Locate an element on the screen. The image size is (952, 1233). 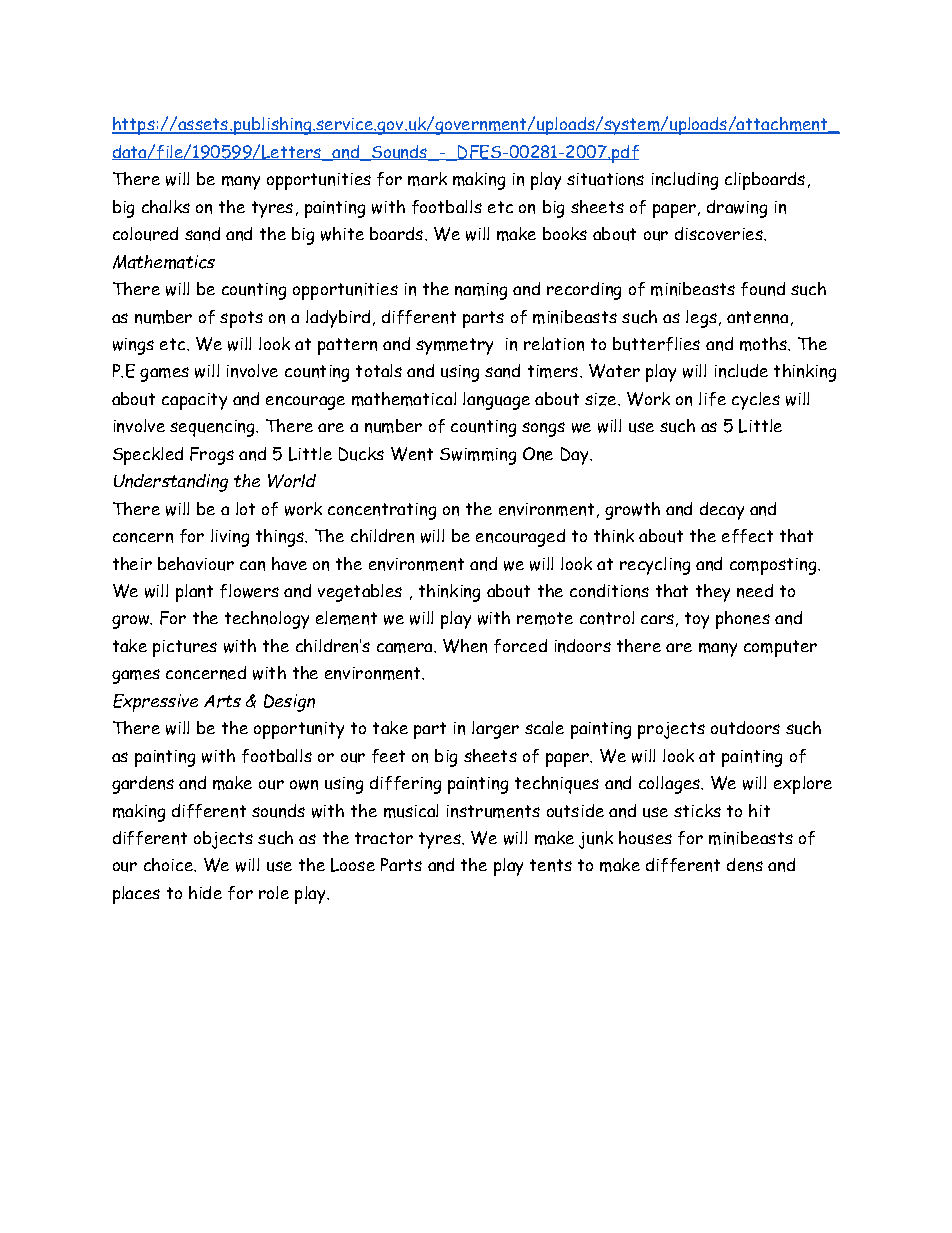
Expressive is located at coordinates (155, 703).
